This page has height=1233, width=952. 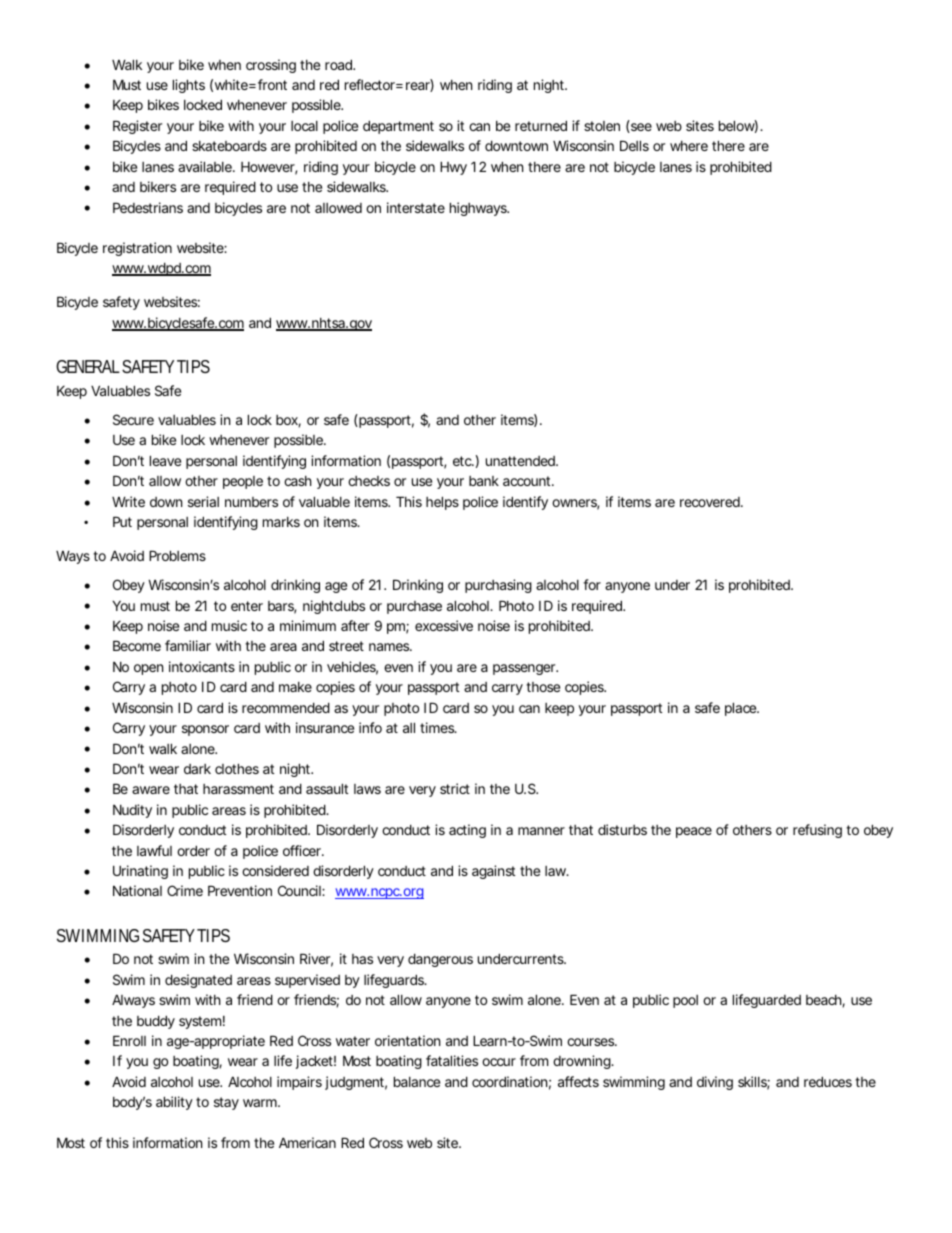 I want to click on balance, so click(x=417, y=1081).
